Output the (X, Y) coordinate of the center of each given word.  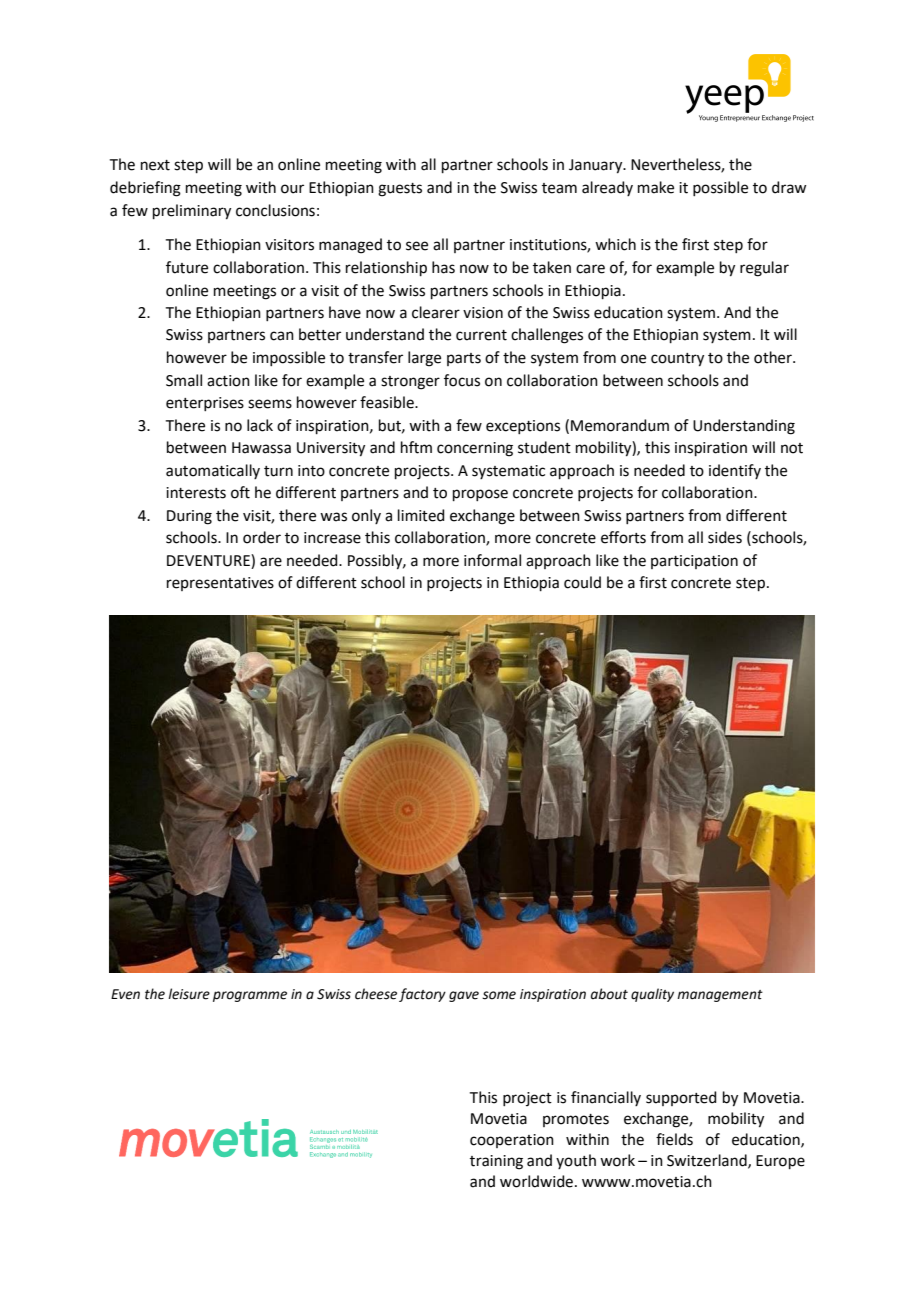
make (656, 187)
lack (260, 425)
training (496, 1162)
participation (694, 562)
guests (400, 190)
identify (735, 471)
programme (250, 996)
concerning (475, 449)
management (720, 996)
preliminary (192, 212)
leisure (189, 994)
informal (492, 560)
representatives (220, 584)
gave (464, 996)
